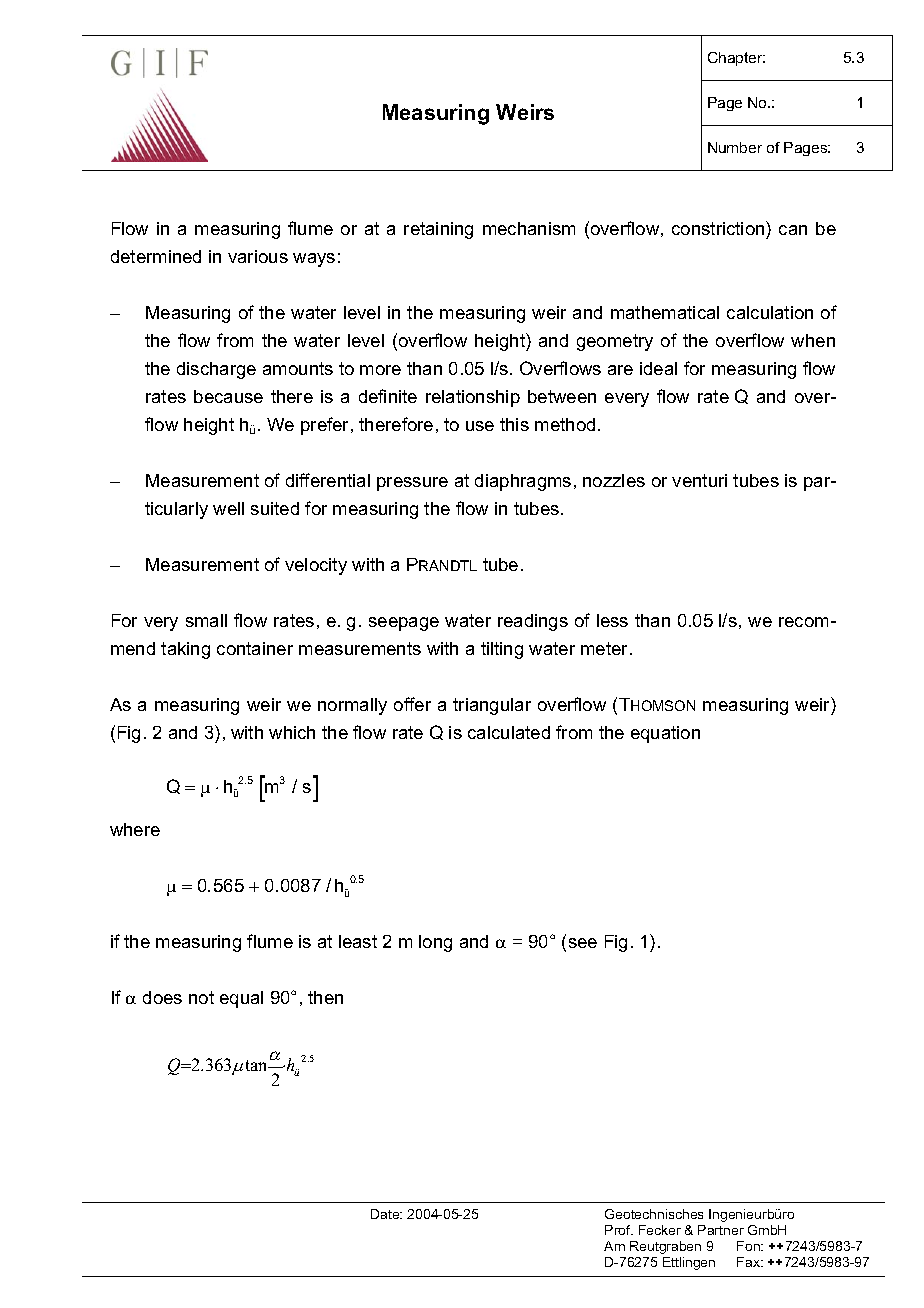  What do you see at coordinates (735, 147) in the screenshot?
I see `Number` at bounding box center [735, 147].
